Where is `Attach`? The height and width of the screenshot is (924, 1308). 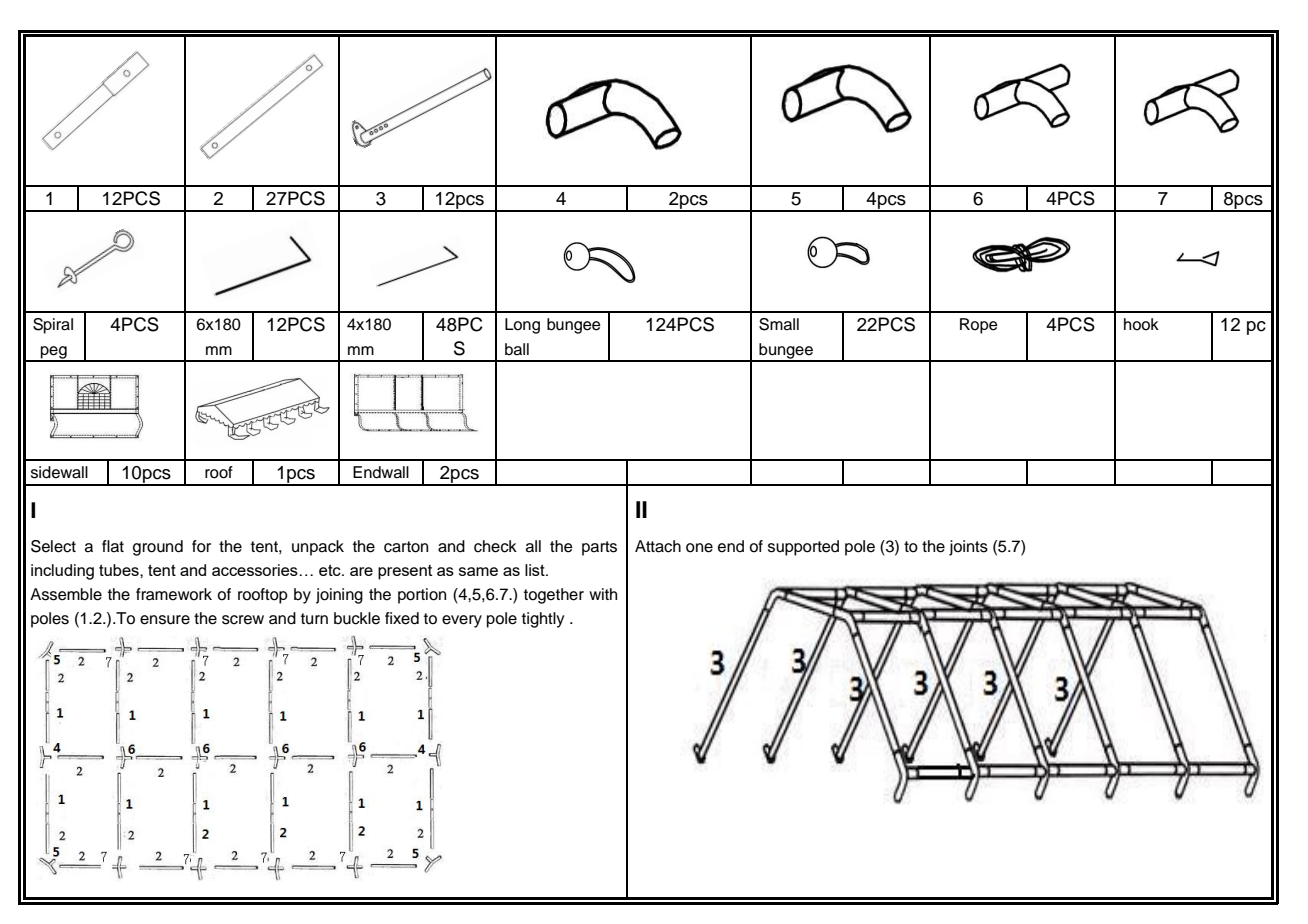
Attach is located at coordinates (658, 546).
